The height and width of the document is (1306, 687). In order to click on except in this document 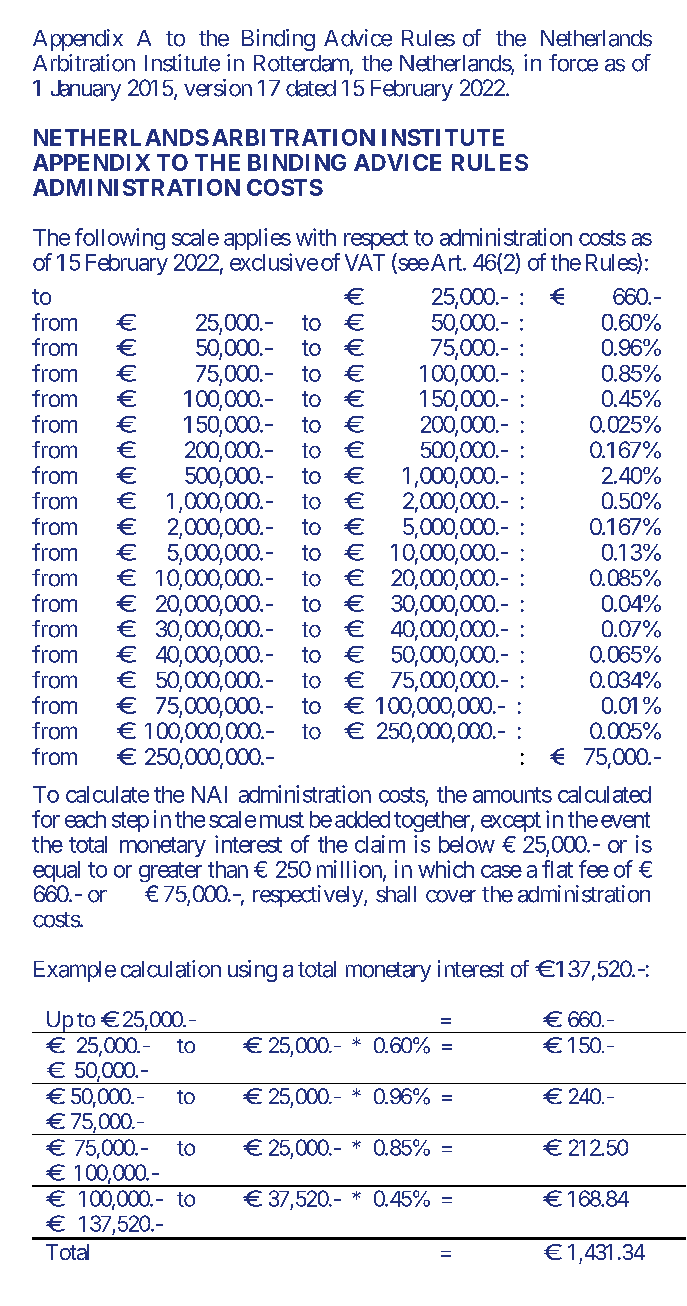, I will do `click(511, 822)`.
